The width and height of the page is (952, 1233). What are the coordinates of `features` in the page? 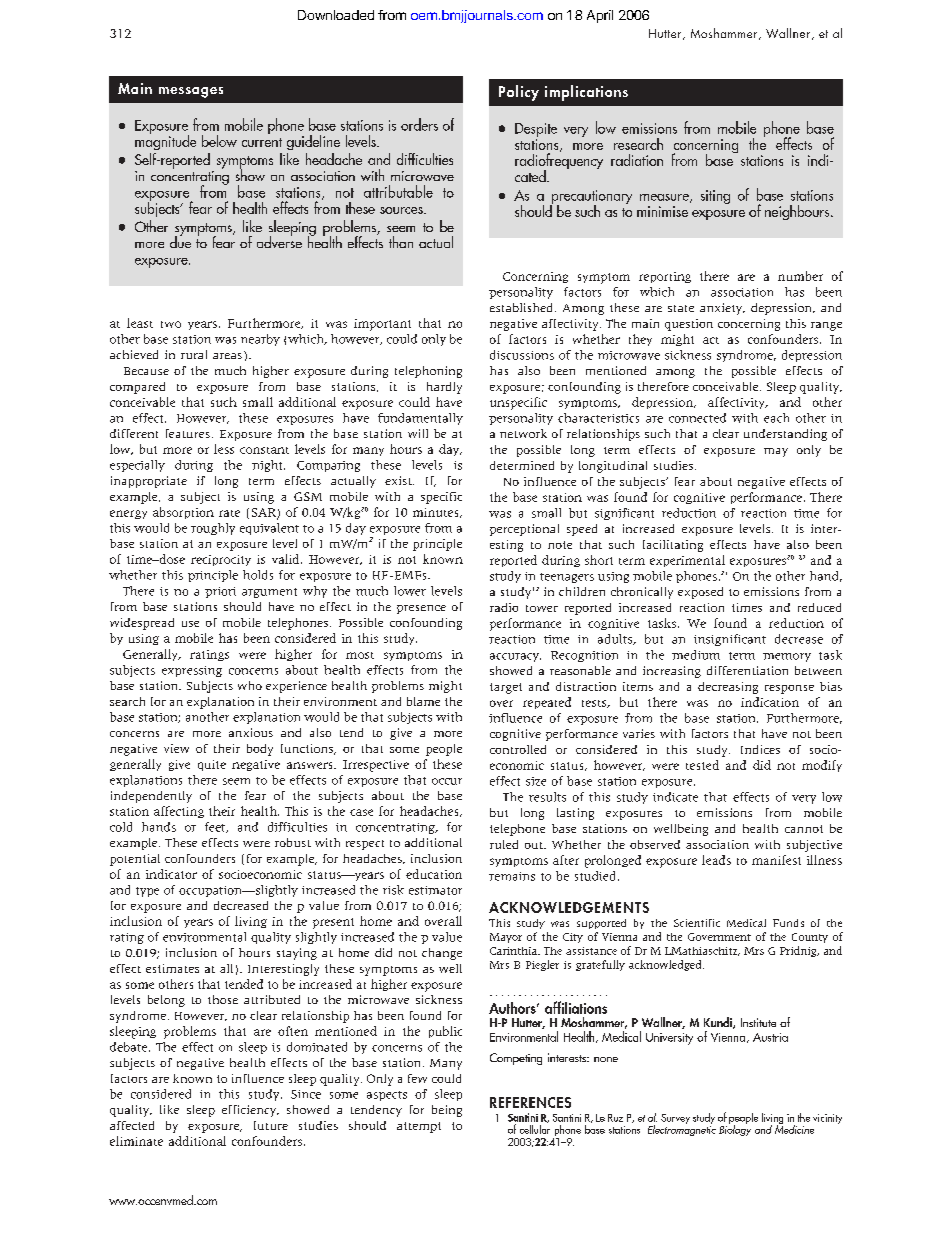 It's located at (188, 433).
